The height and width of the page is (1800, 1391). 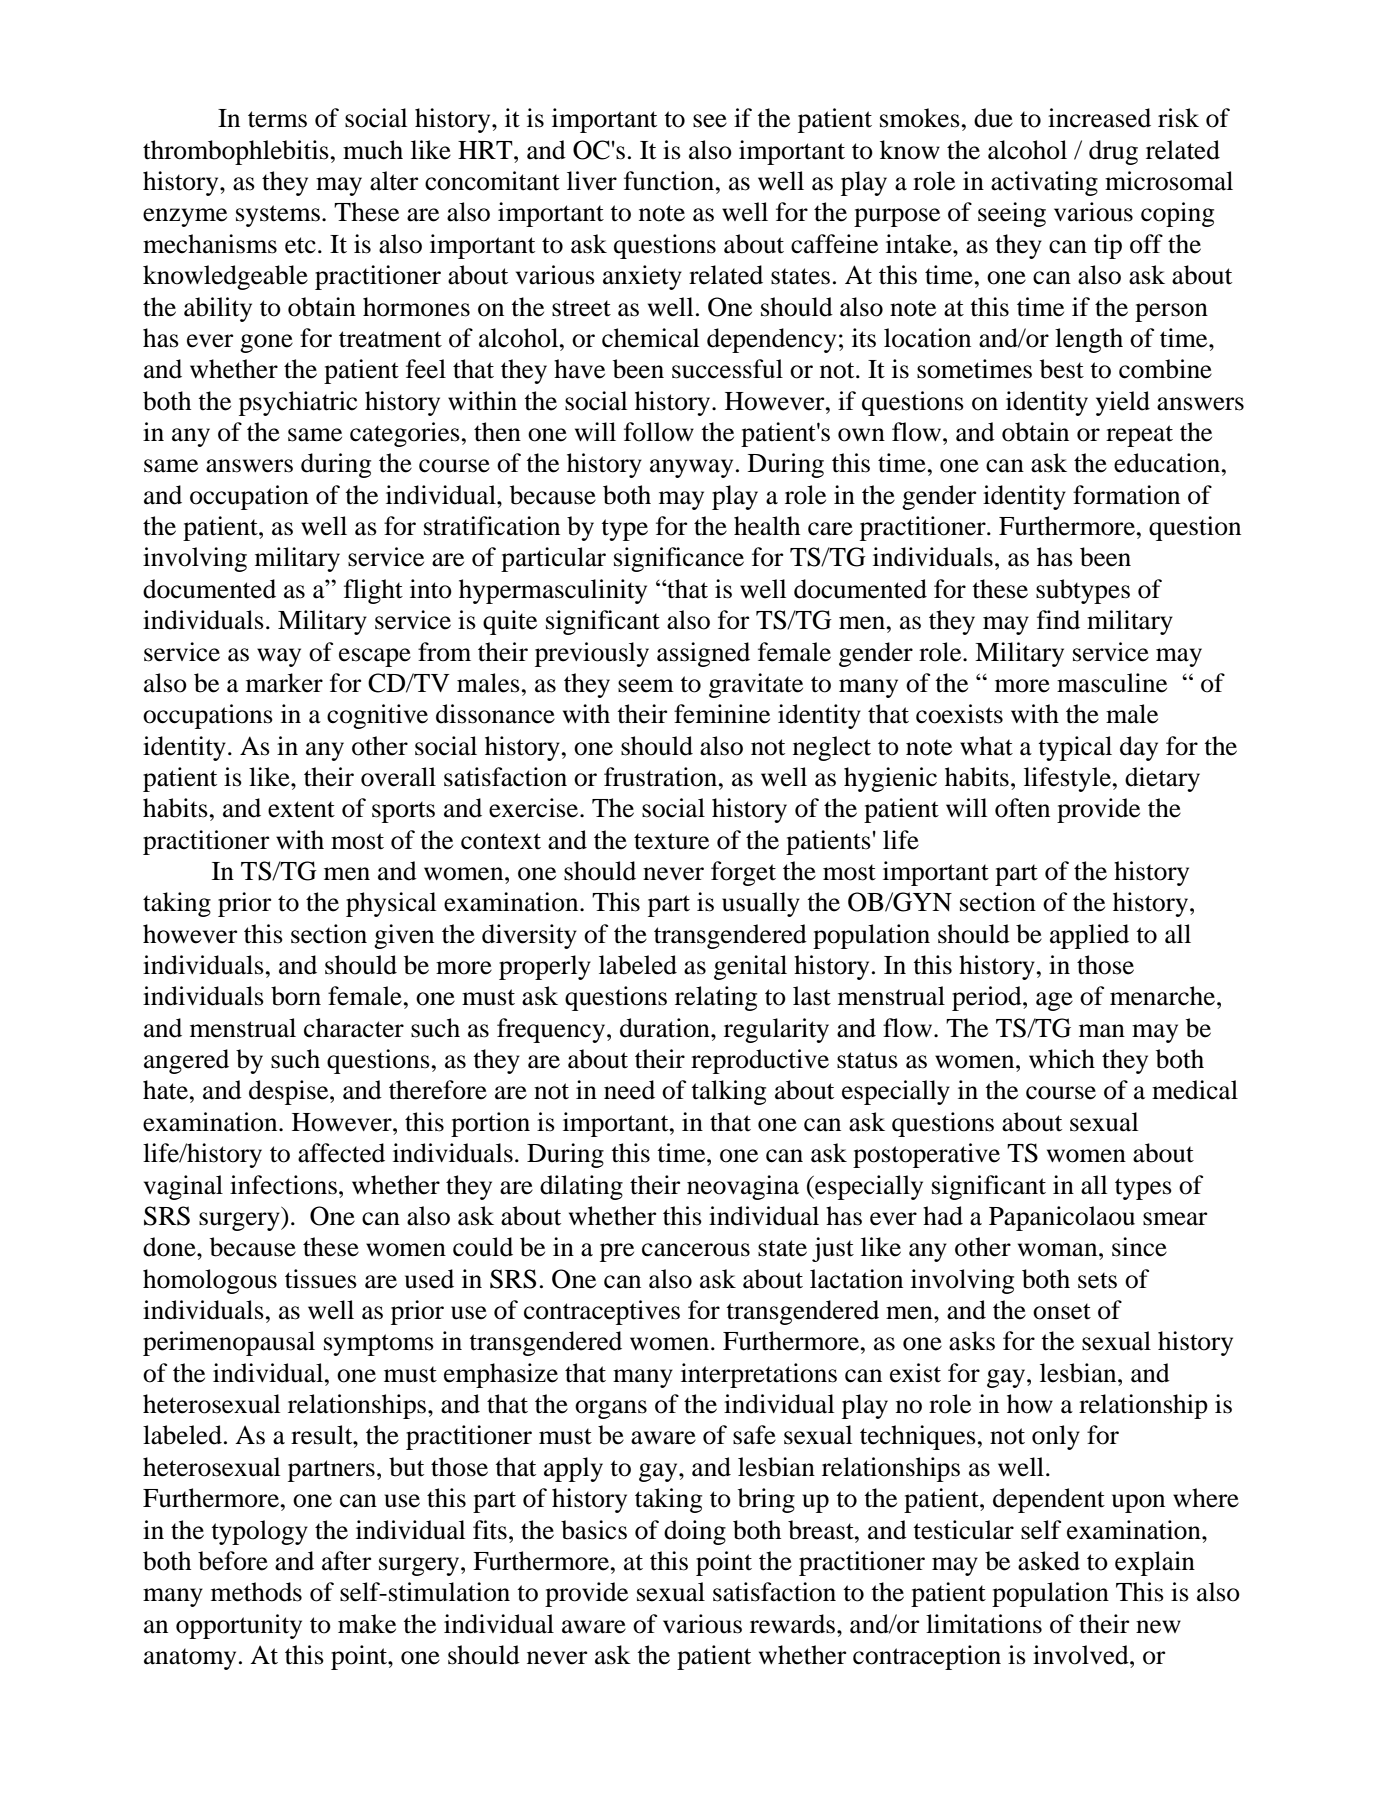 I want to click on marker, so click(x=284, y=683).
